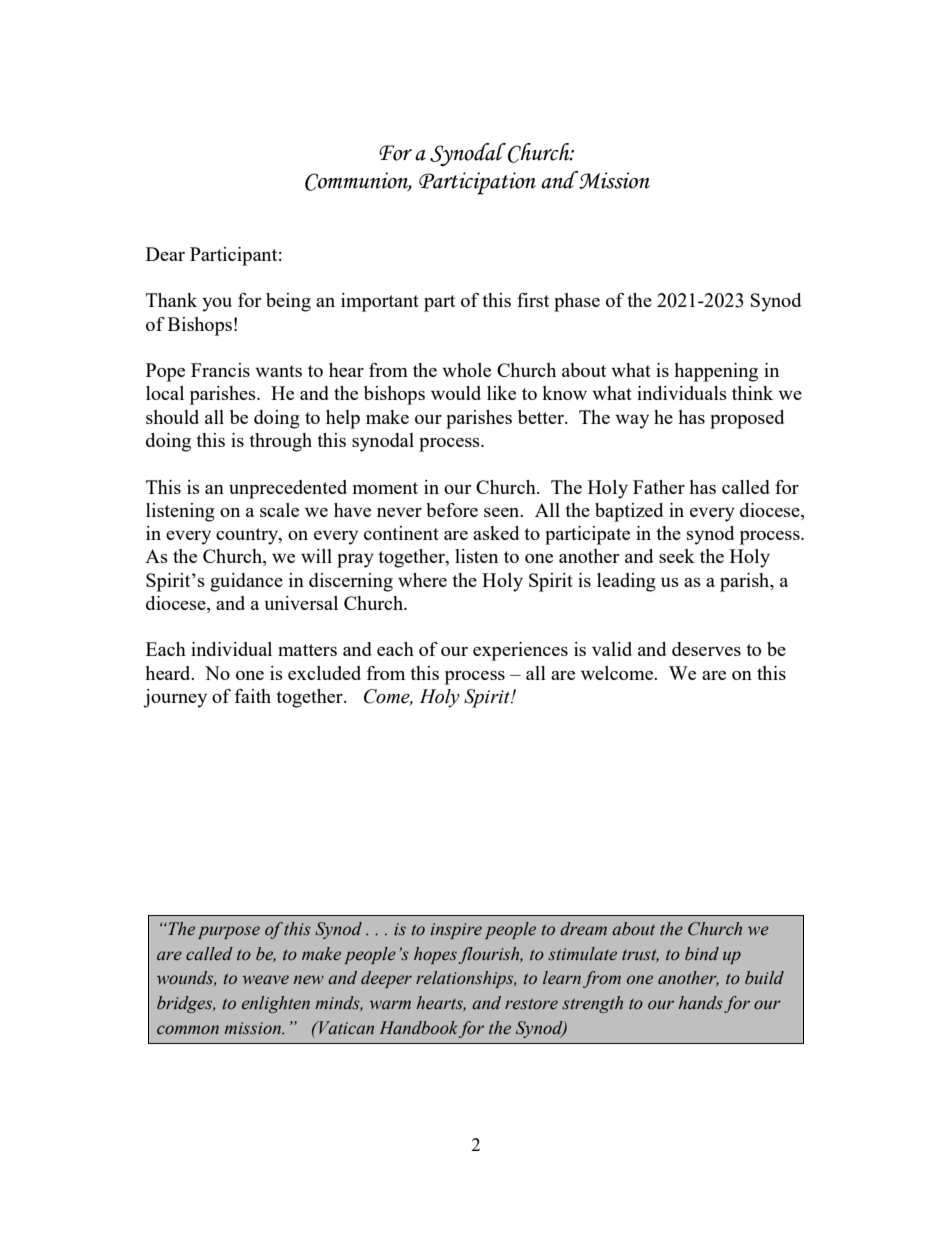 The width and height of the document is (952, 1233). Describe the element at coordinates (452, 510) in the document. I see `before` at that location.
